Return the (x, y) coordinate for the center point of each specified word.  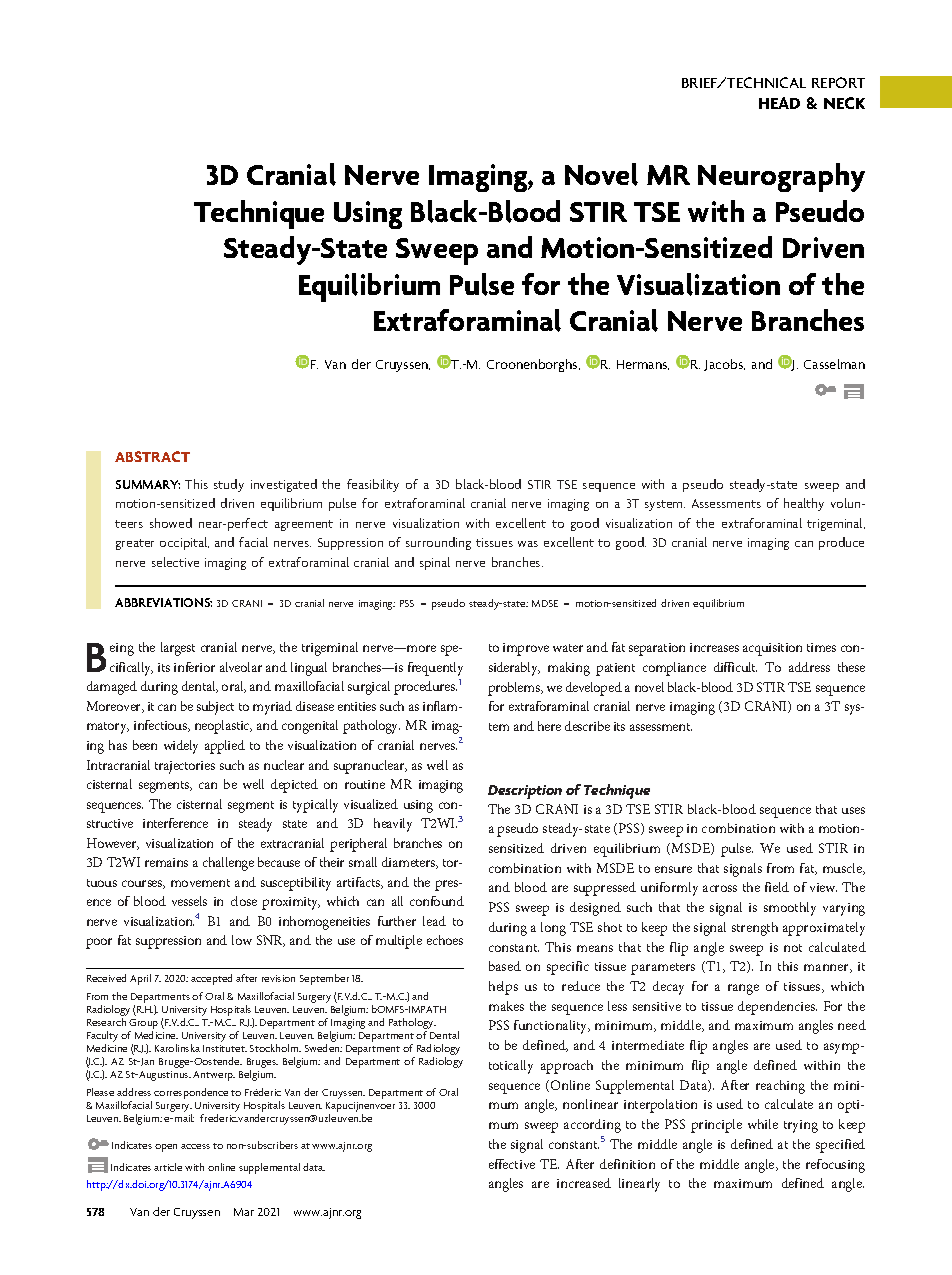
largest (178, 649)
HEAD (779, 103)
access (195, 1146)
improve (526, 649)
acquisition (772, 649)
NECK (844, 103)
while (763, 1124)
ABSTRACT (152, 456)
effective (512, 1164)
